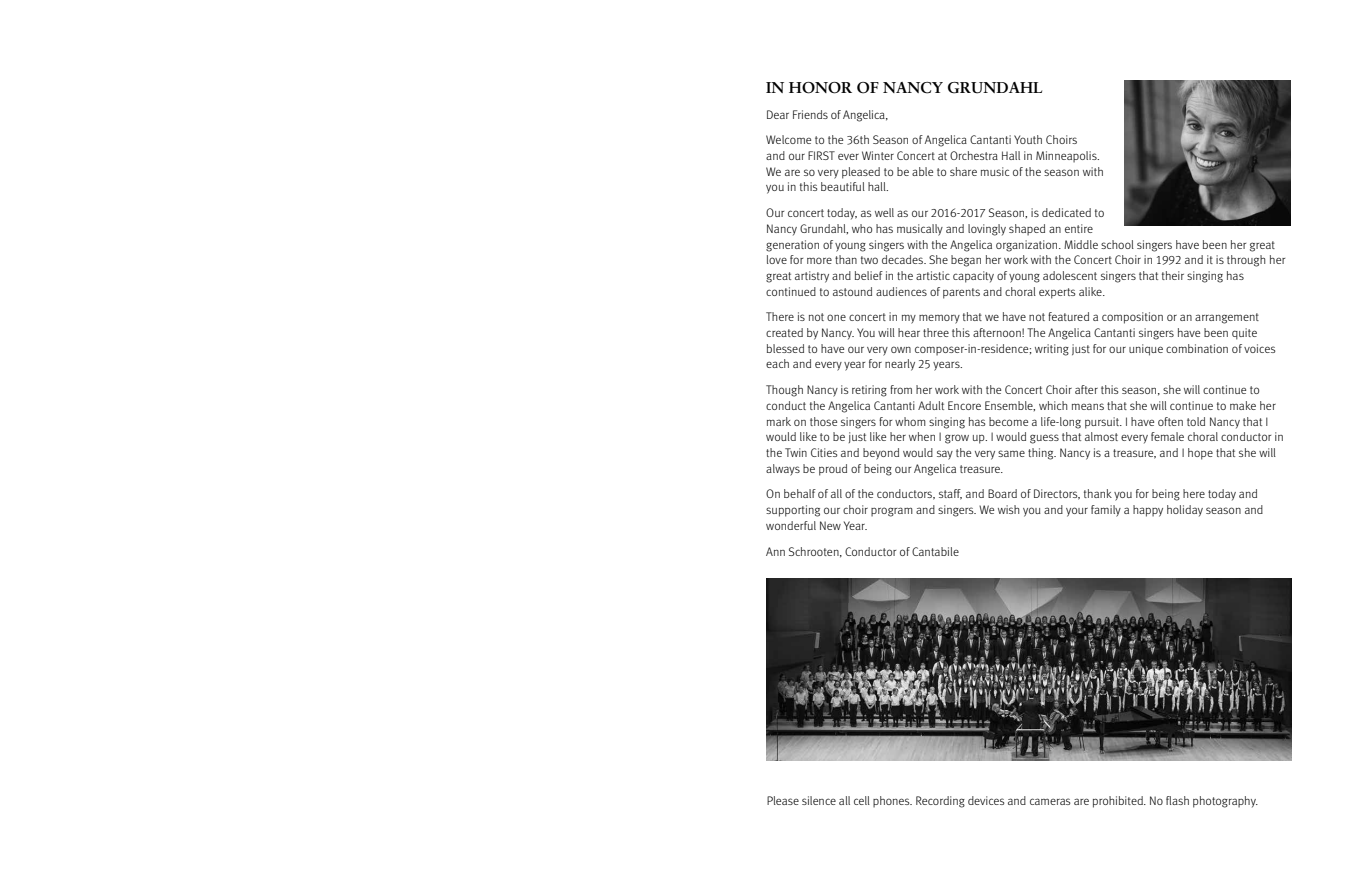 The image size is (1372, 887). What do you see at coordinates (775, 551) in the screenshot?
I see `Ann` at bounding box center [775, 551].
